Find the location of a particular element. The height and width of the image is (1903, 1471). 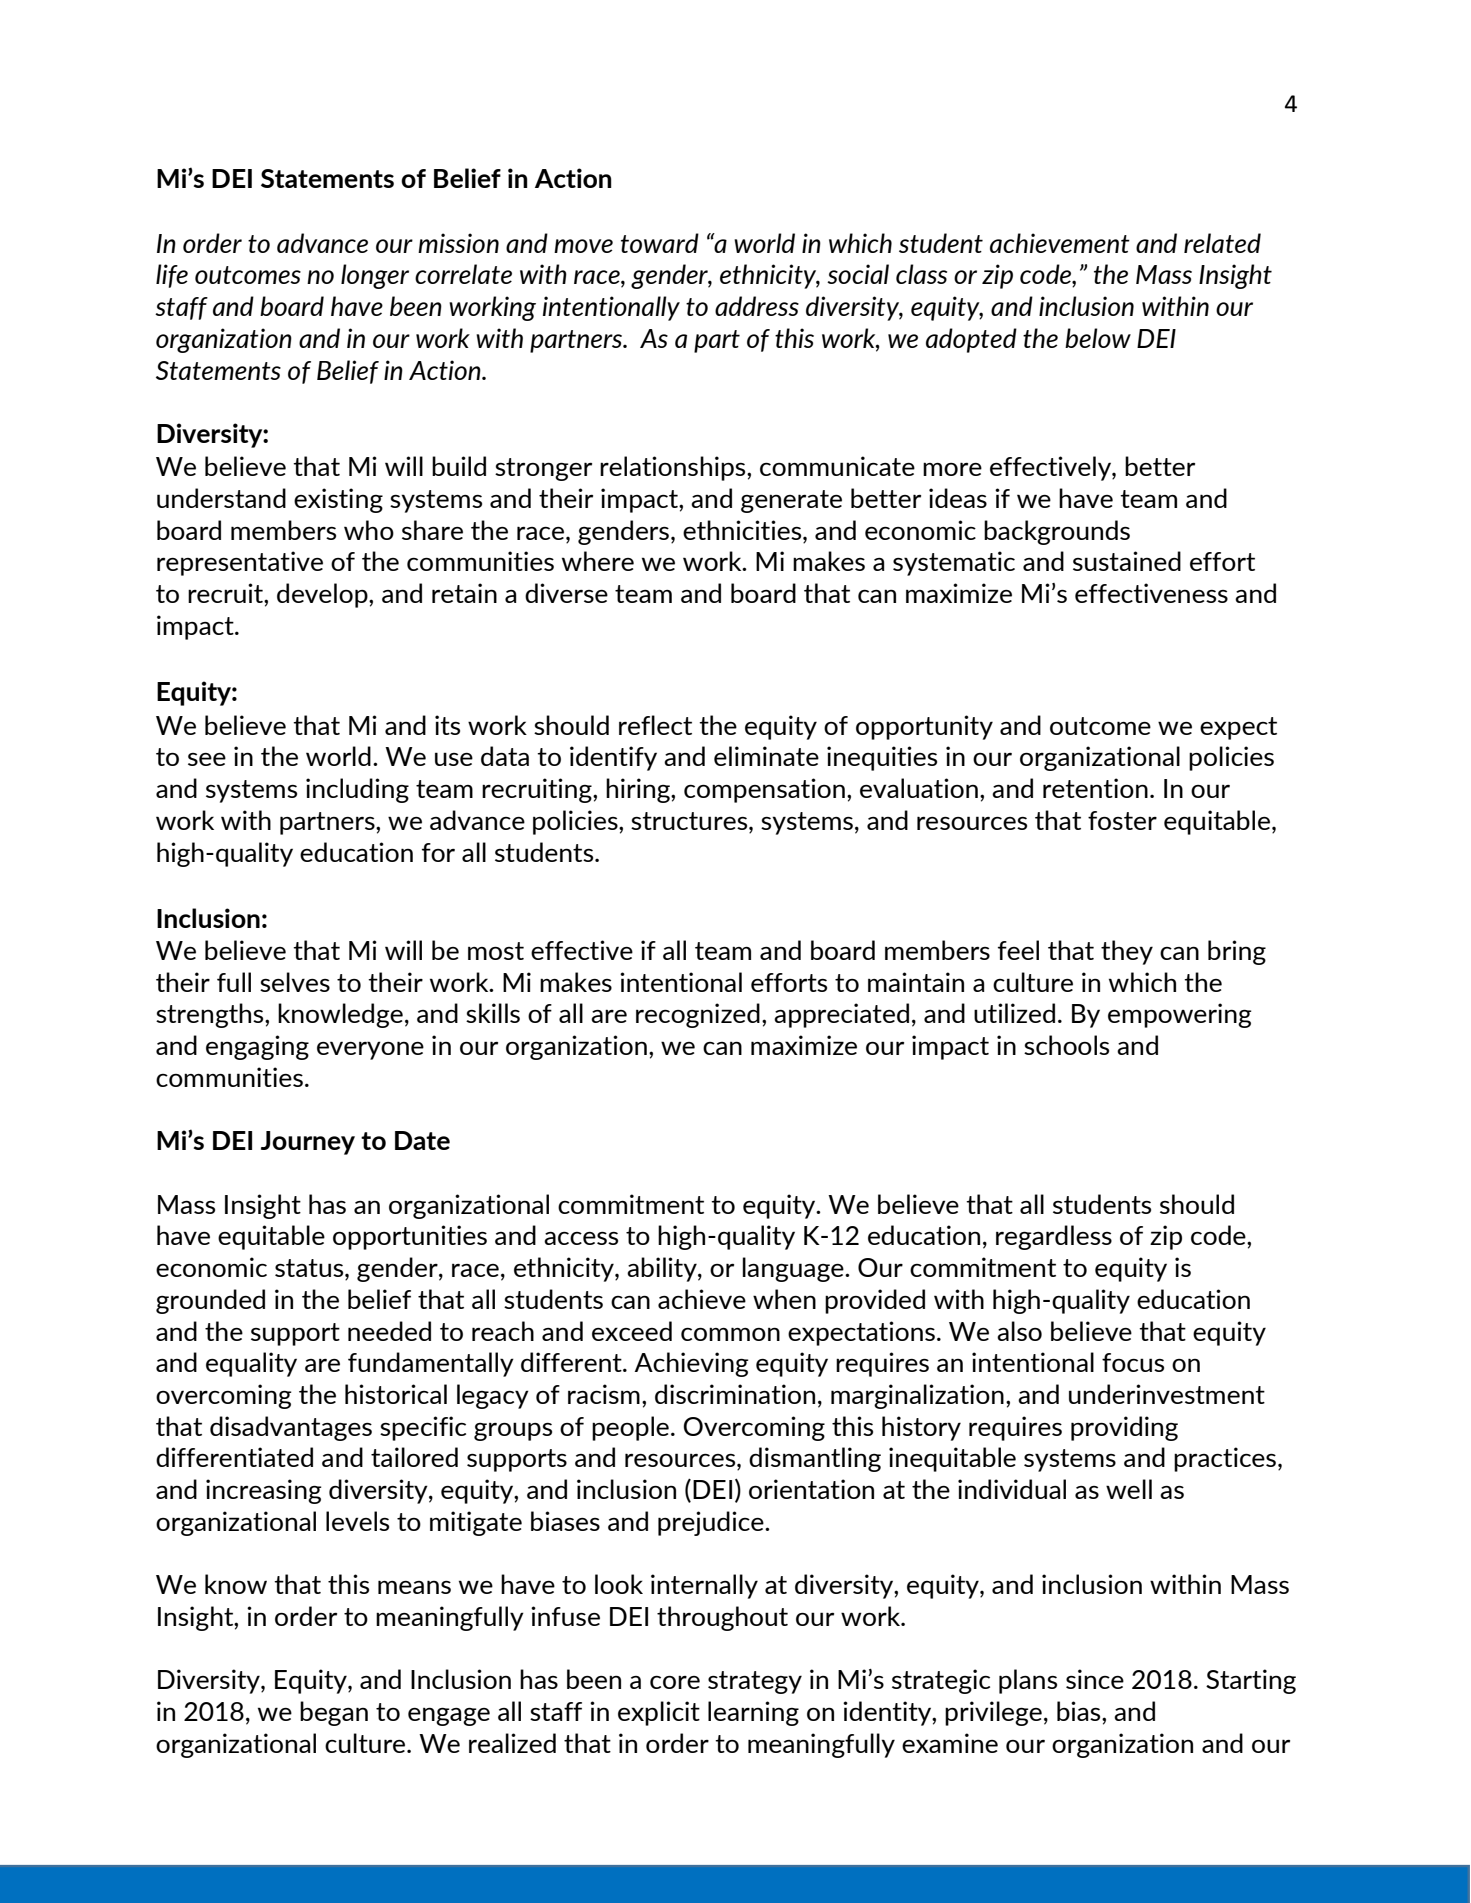

selves is located at coordinates (295, 982).
